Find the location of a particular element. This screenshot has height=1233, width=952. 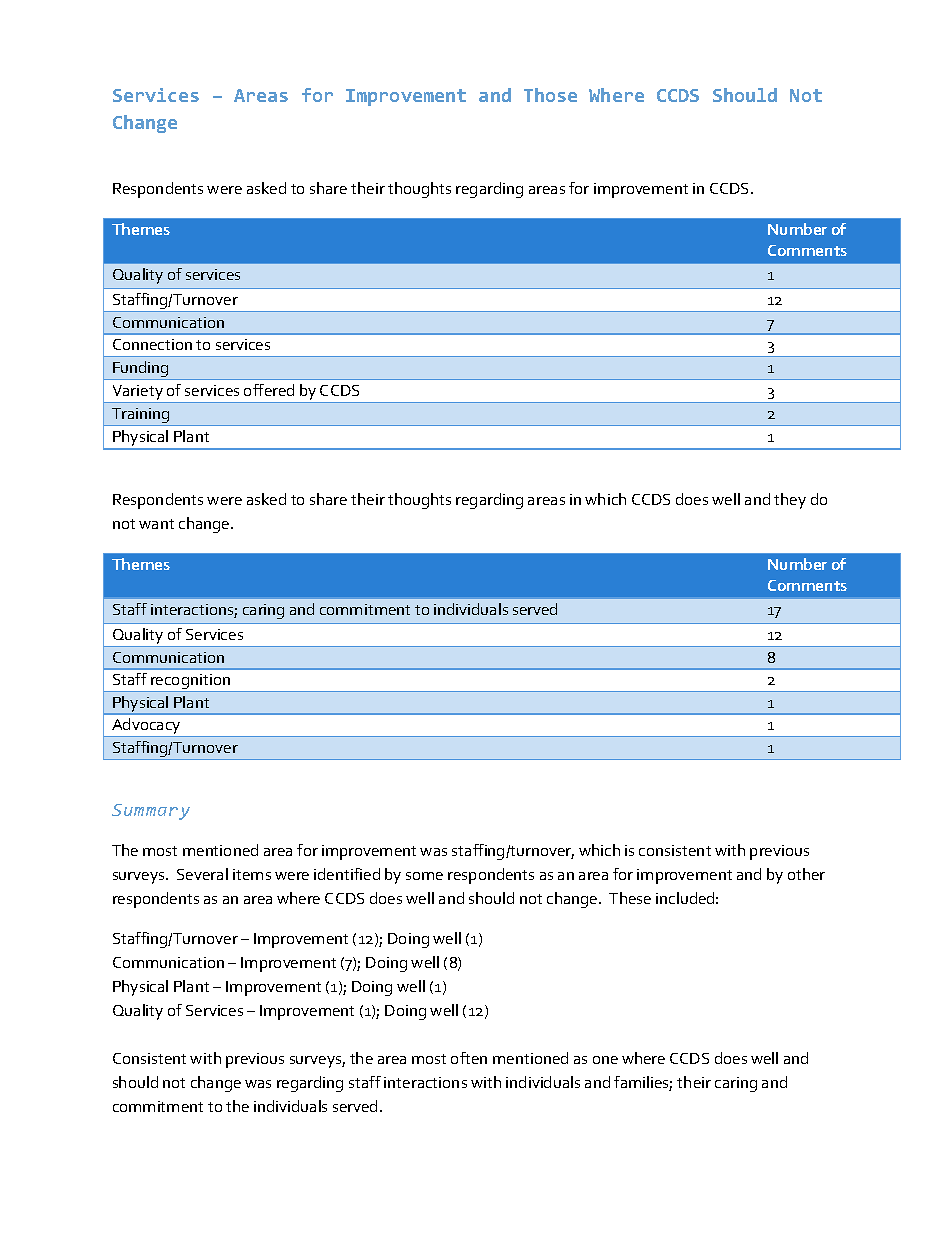

Several is located at coordinates (202, 874).
